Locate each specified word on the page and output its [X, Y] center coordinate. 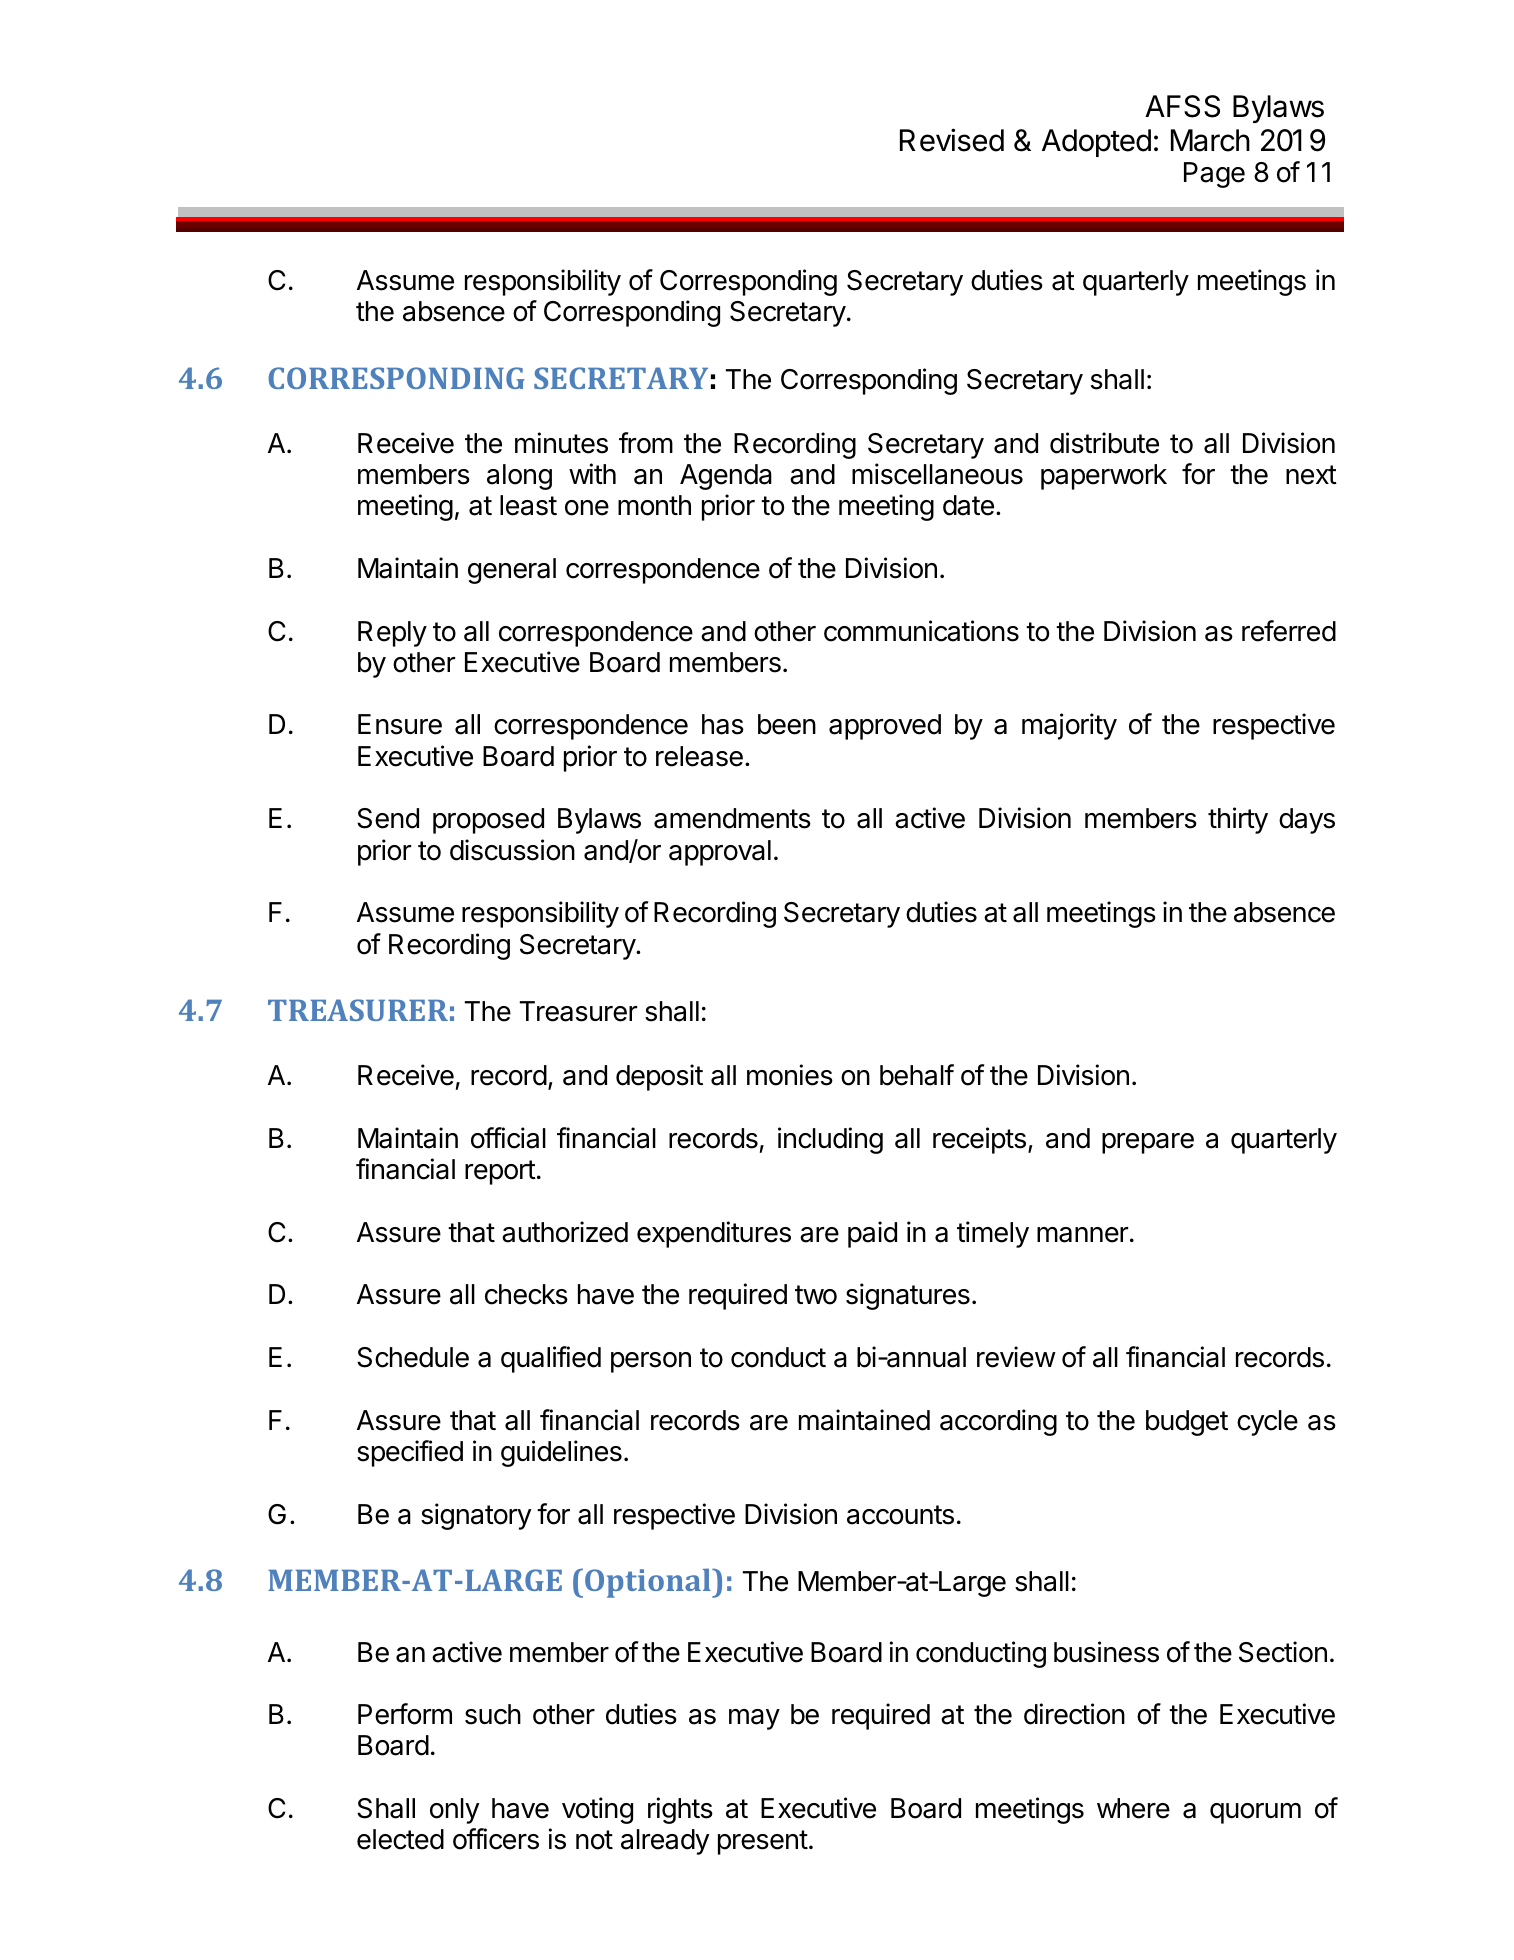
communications [921, 631]
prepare [1148, 1143]
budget [1187, 1423]
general [512, 571]
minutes [561, 443]
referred [1289, 631]
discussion [512, 850]
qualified [551, 1359]
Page [1214, 175]
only [455, 1811]
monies [790, 1075]
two [816, 1295]
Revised [952, 140]
